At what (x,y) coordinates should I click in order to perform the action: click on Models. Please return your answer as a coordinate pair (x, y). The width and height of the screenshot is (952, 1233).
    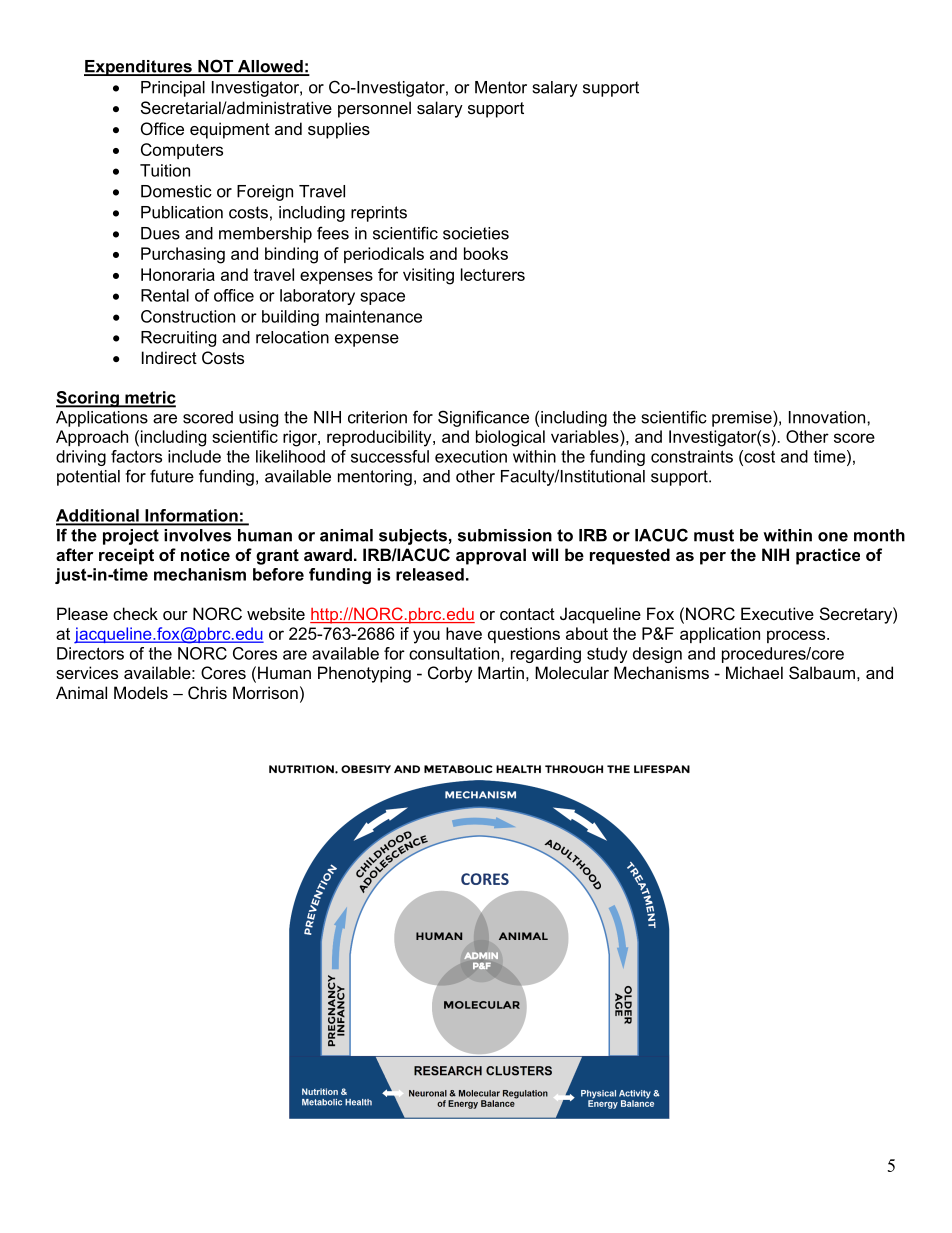
    Looking at the image, I should click on (141, 692).
